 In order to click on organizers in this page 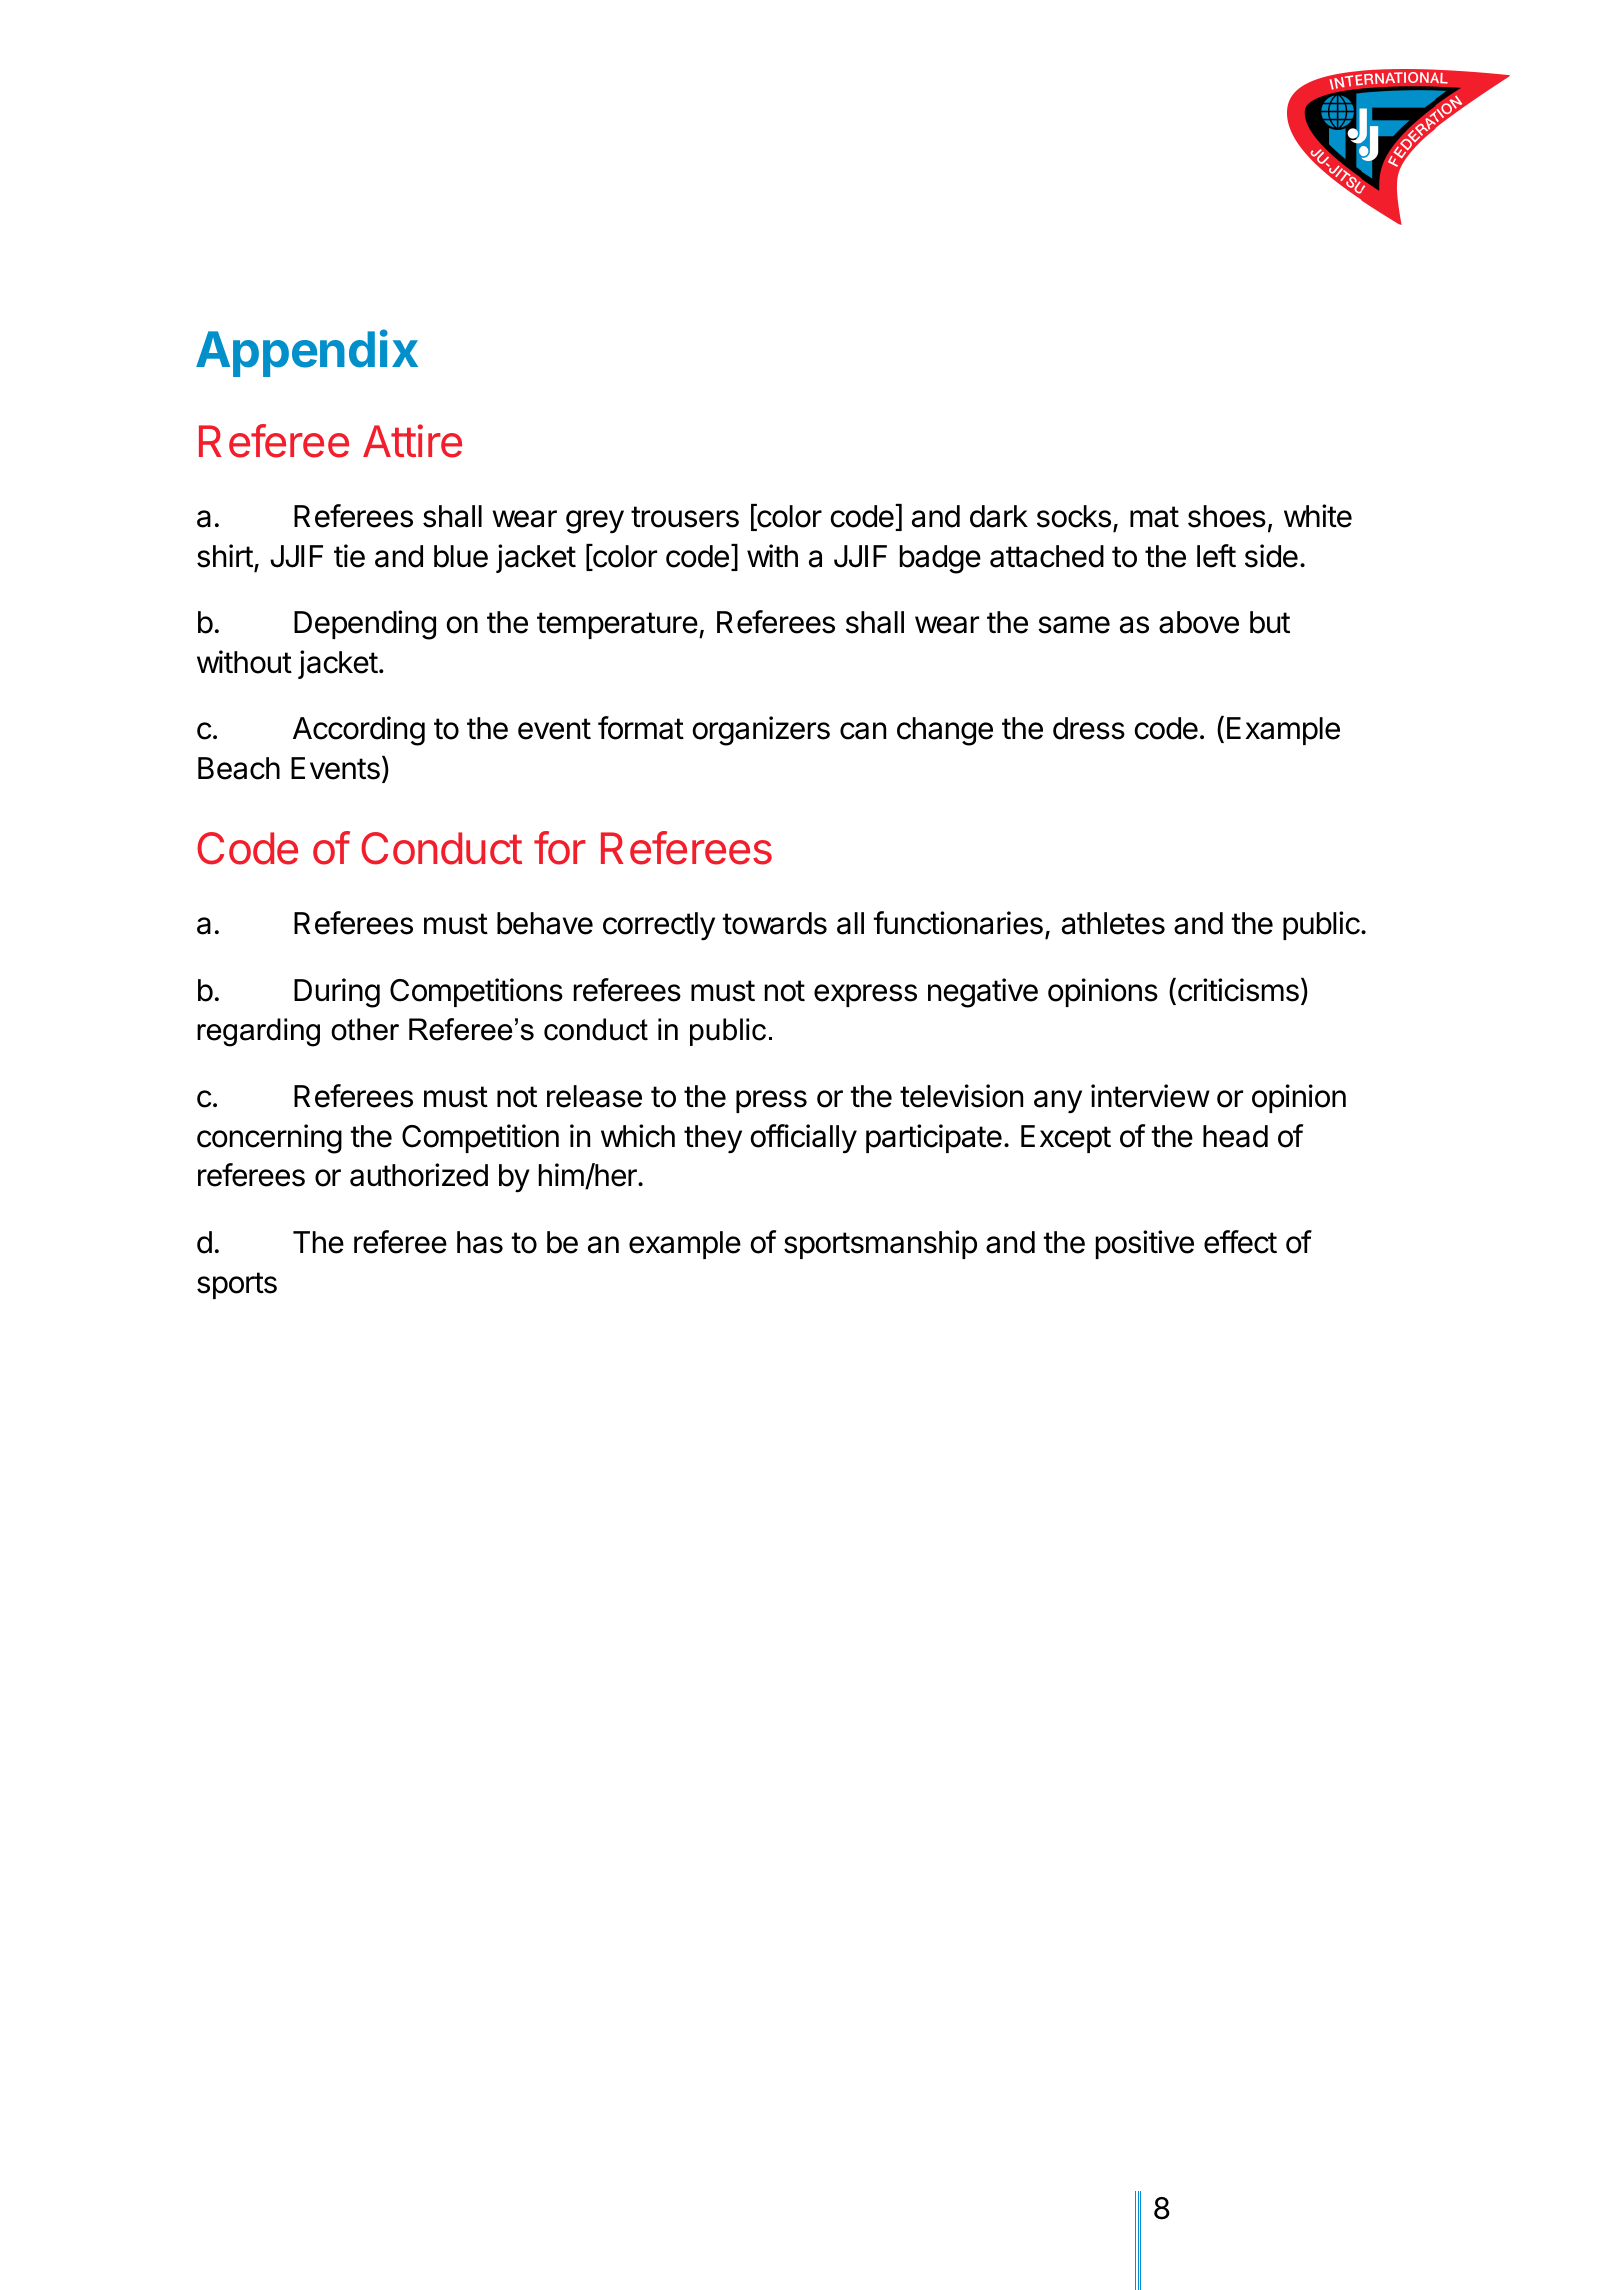, I will do `click(761, 731)`.
